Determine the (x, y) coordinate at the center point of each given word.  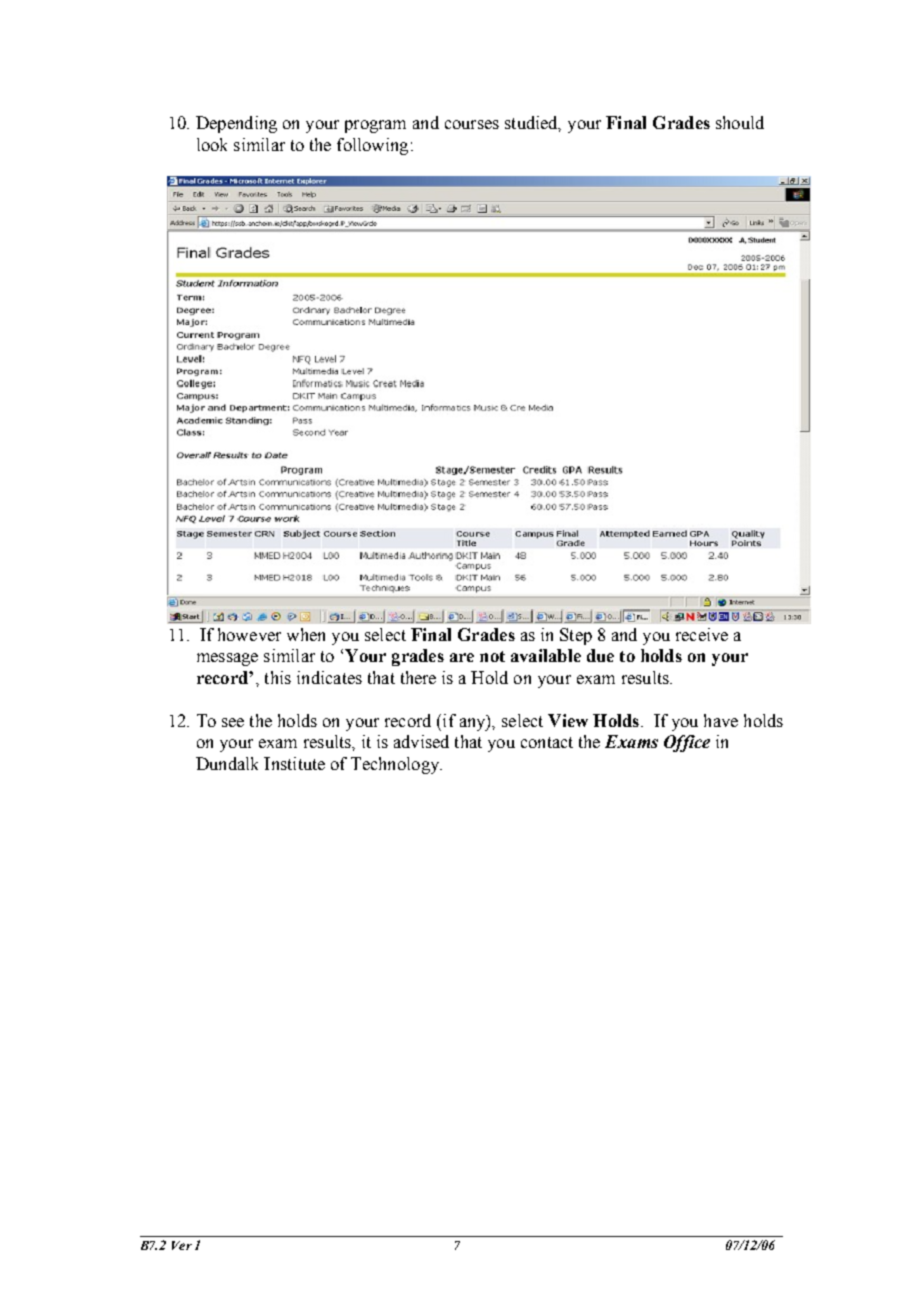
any (474, 724)
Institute (294, 763)
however (249, 634)
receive (702, 634)
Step (576, 636)
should (740, 122)
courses (472, 124)
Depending (236, 124)
